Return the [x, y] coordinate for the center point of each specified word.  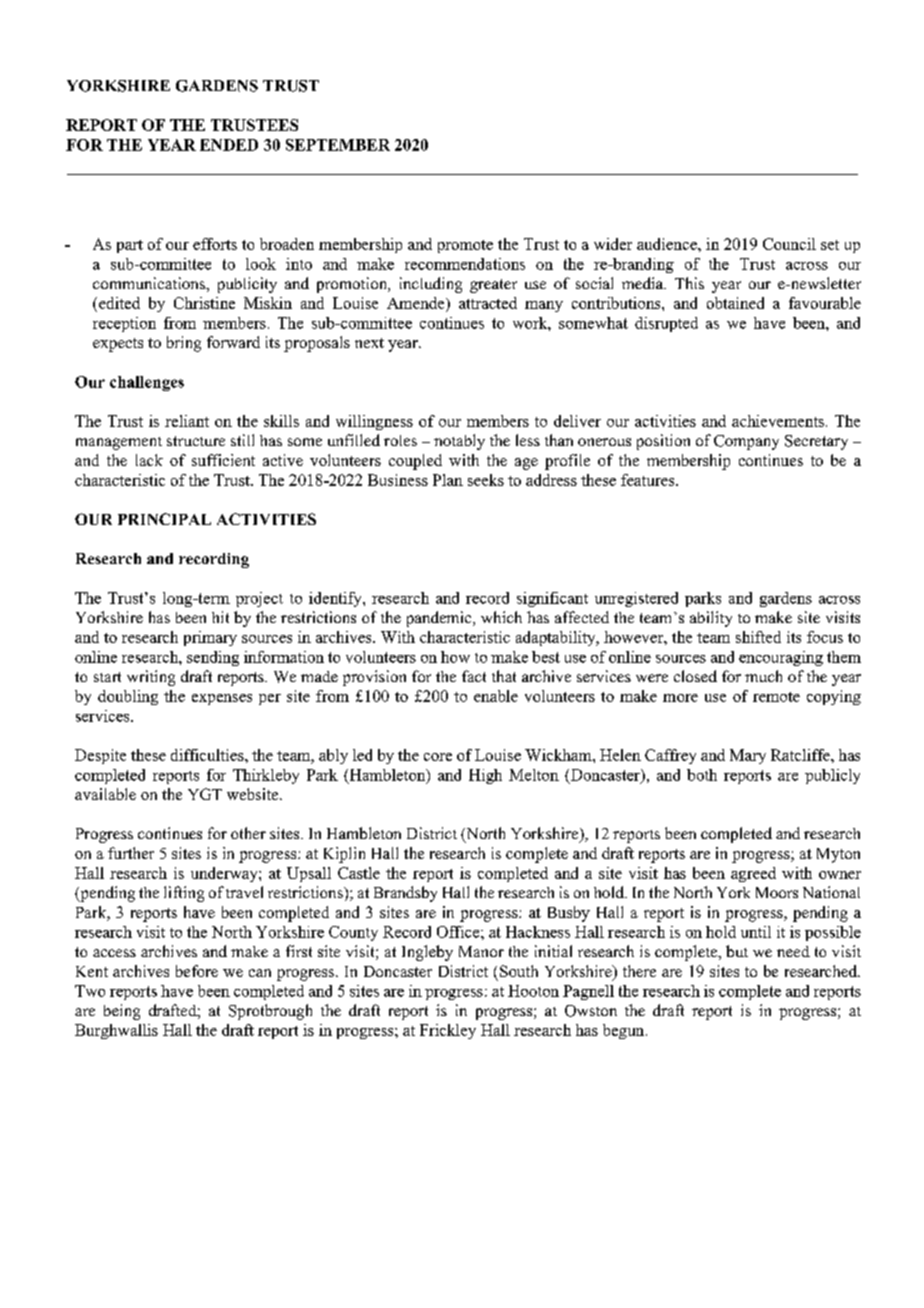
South [519, 971]
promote [465, 246]
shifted [758, 637]
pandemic [440, 619]
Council [789, 244]
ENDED [229, 145]
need [793, 951]
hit [220, 617]
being [122, 1012]
